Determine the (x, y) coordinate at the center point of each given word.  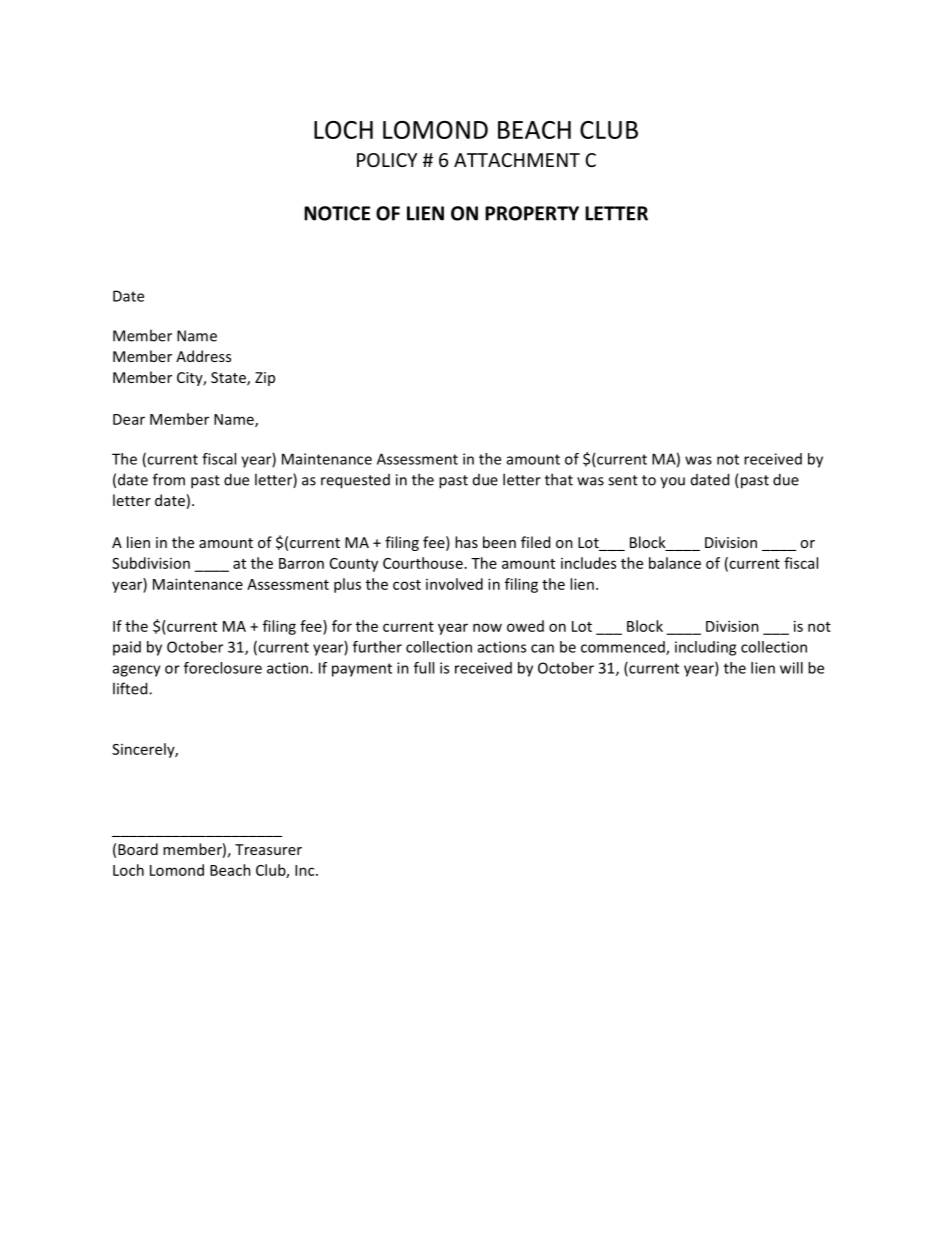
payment (362, 670)
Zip (265, 379)
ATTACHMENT (517, 160)
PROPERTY (532, 213)
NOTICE (337, 213)
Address (203, 356)
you (672, 482)
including (705, 648)
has (466, 542)
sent (623, 480)
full (424, 668)
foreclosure (223, 668)
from (169, 479)
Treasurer (268, 849)
